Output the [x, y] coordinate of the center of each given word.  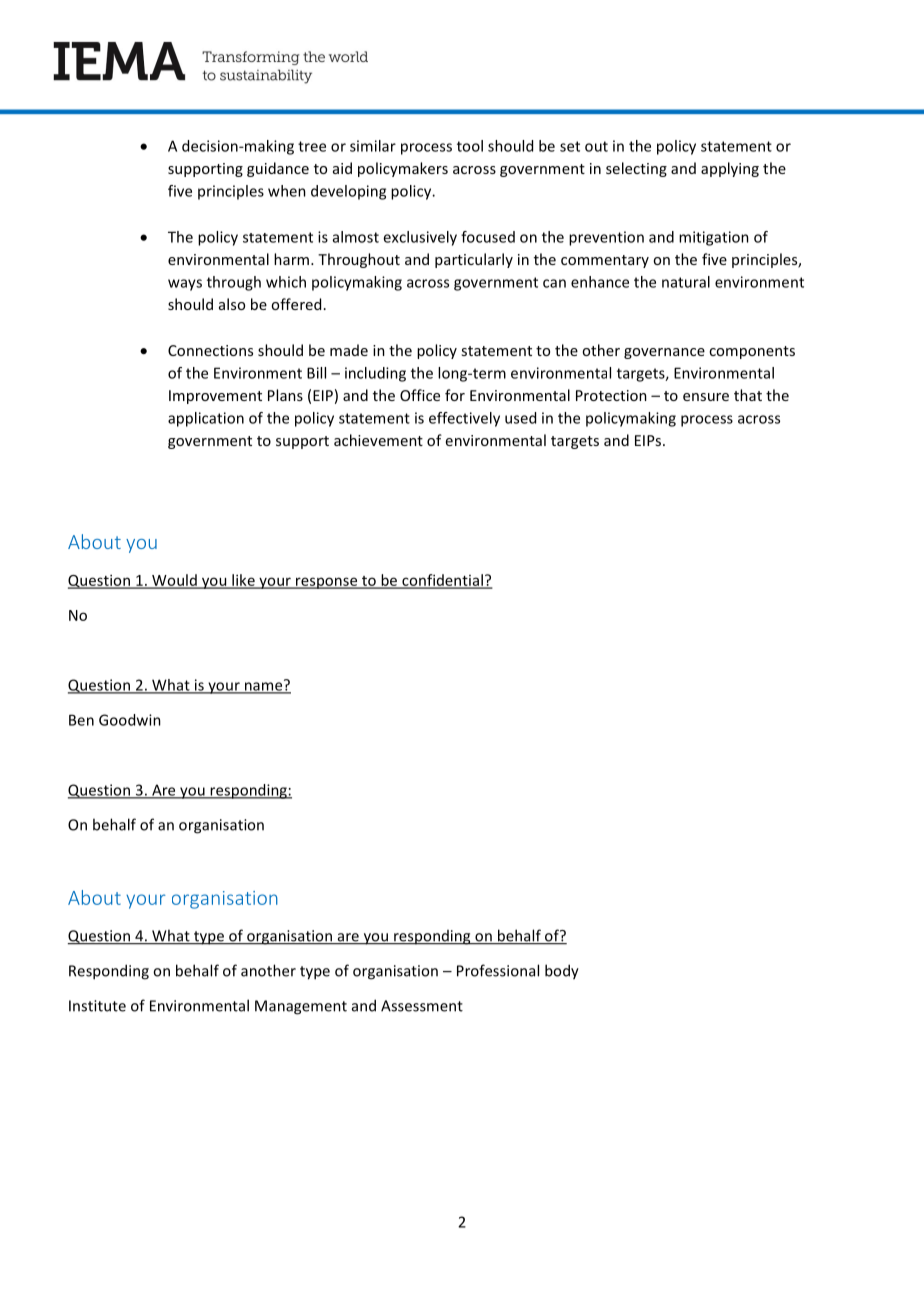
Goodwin [130, 720]
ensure [706, 397]
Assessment [422, 1006]
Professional [498, 970]
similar [373, 146]
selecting [636, 169]
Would [174, 581]
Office [420, 395]
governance [664, 353]
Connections [210, 350]
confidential [442, 581]
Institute [97, 1006]
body [562, 972]
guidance [278, 169]
